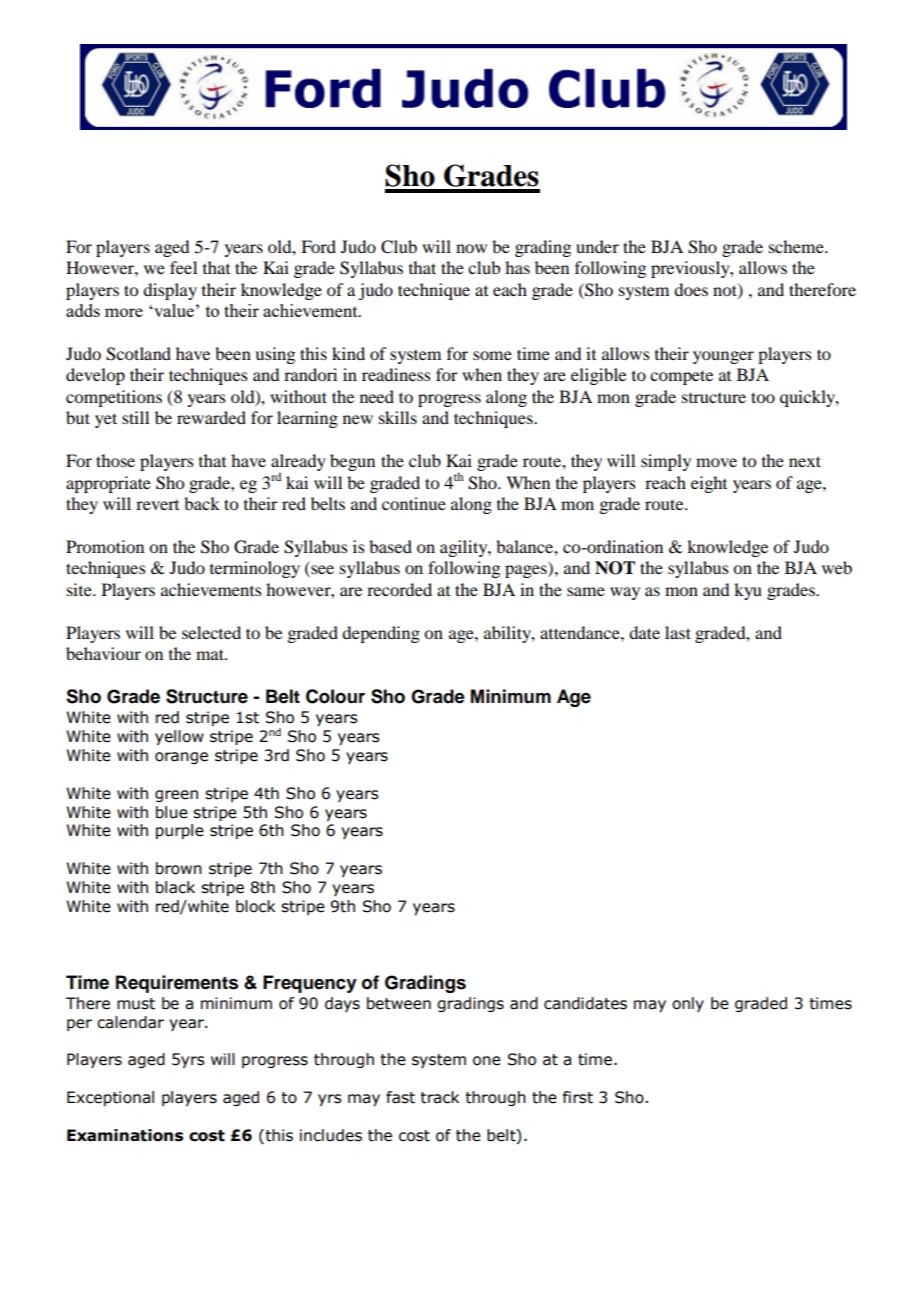 This page has width=924, height=1307. I want to click on block, so click(255, 906).
